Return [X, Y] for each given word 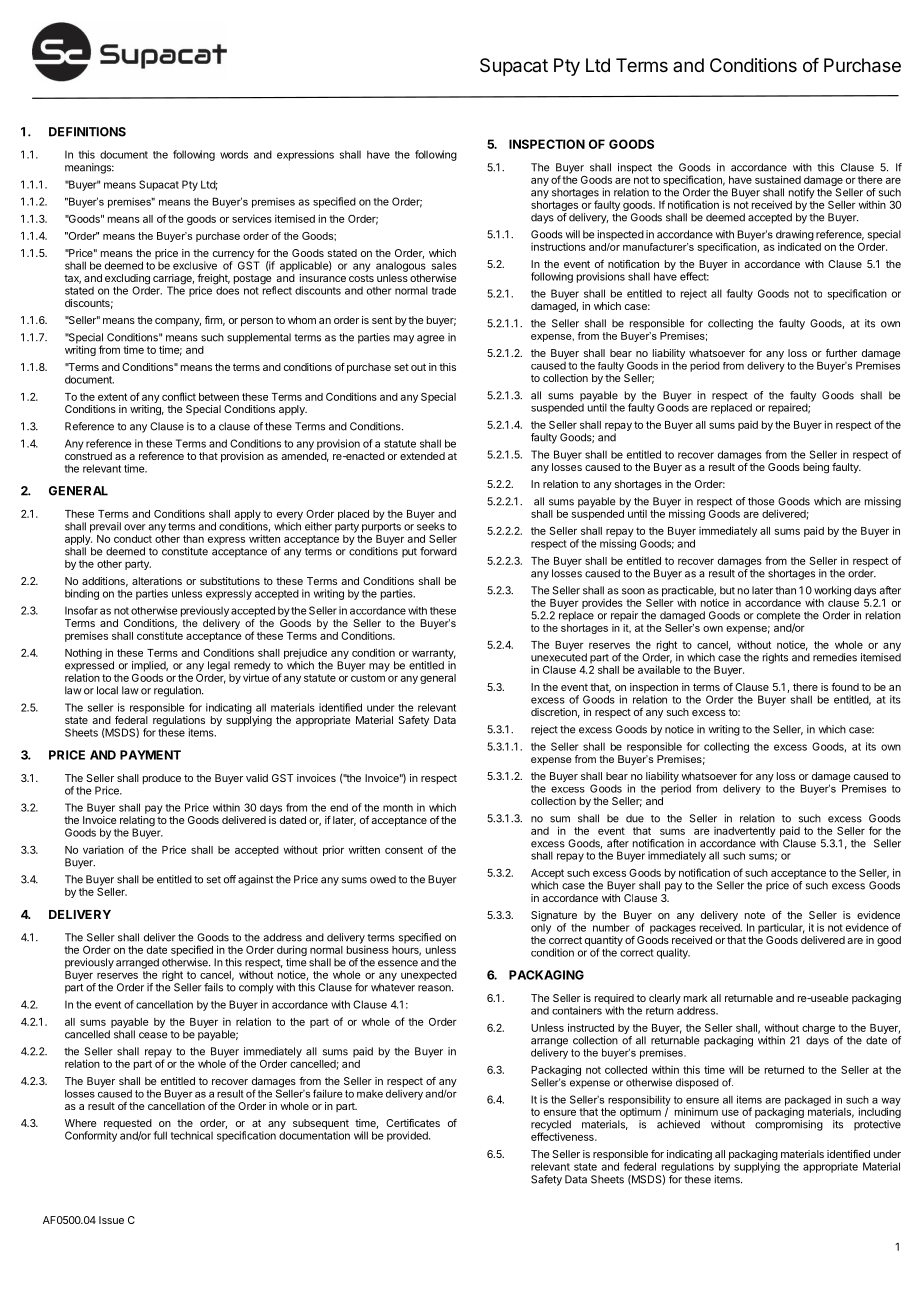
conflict [179, 396]
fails [213, 987]
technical [192, 1135]
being [816, 468]
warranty [434, 655]
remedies [835, 657]
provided [408, 1136]
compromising [789, 1125]
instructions [558, 247]
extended [422, 456]
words [234, 154]
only [541, 927]
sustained [778, 179]
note [755, 915]
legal [219, 666]
